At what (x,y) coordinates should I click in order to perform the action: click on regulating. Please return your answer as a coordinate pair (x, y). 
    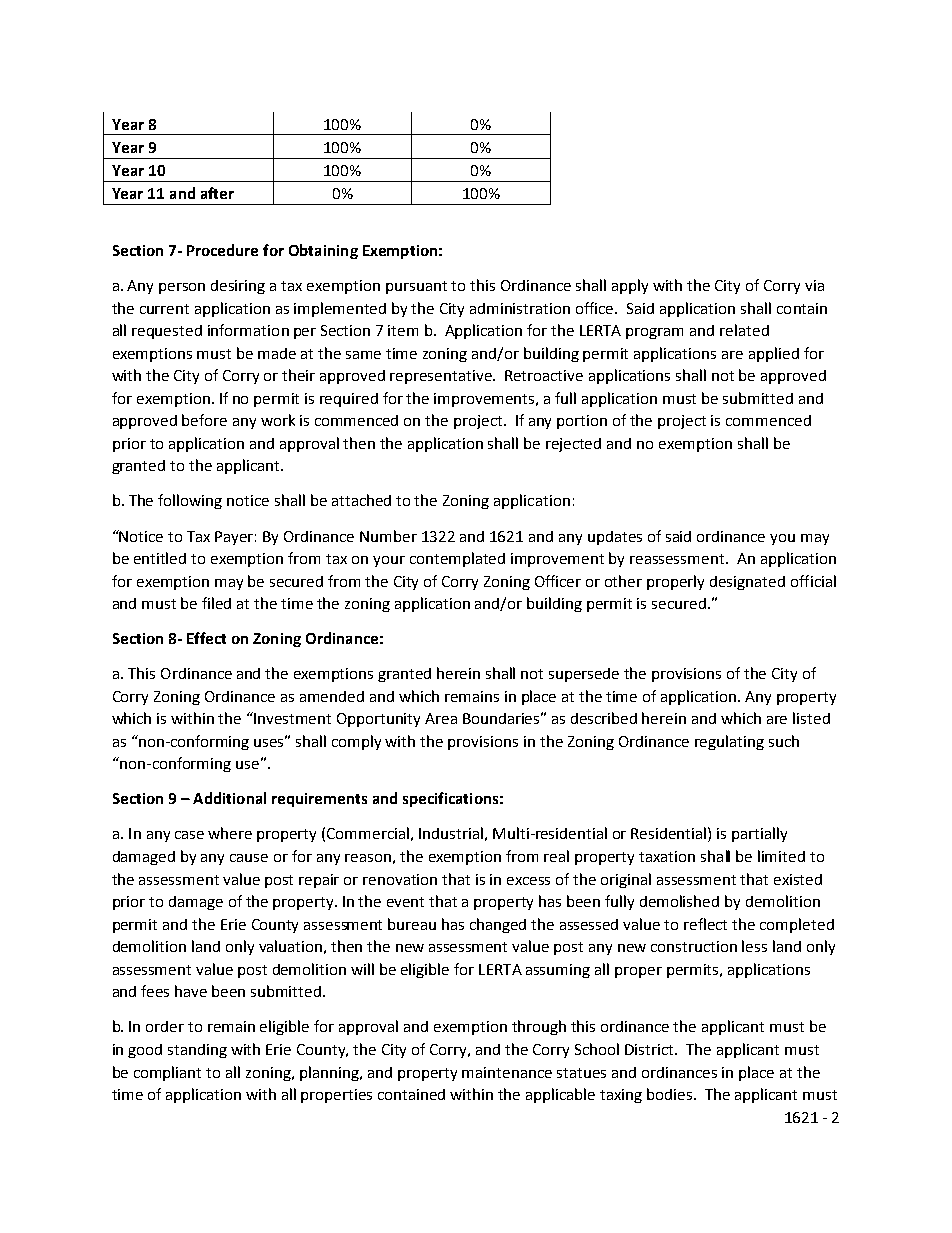
    Looking at the image, I should click on (729, 742).
